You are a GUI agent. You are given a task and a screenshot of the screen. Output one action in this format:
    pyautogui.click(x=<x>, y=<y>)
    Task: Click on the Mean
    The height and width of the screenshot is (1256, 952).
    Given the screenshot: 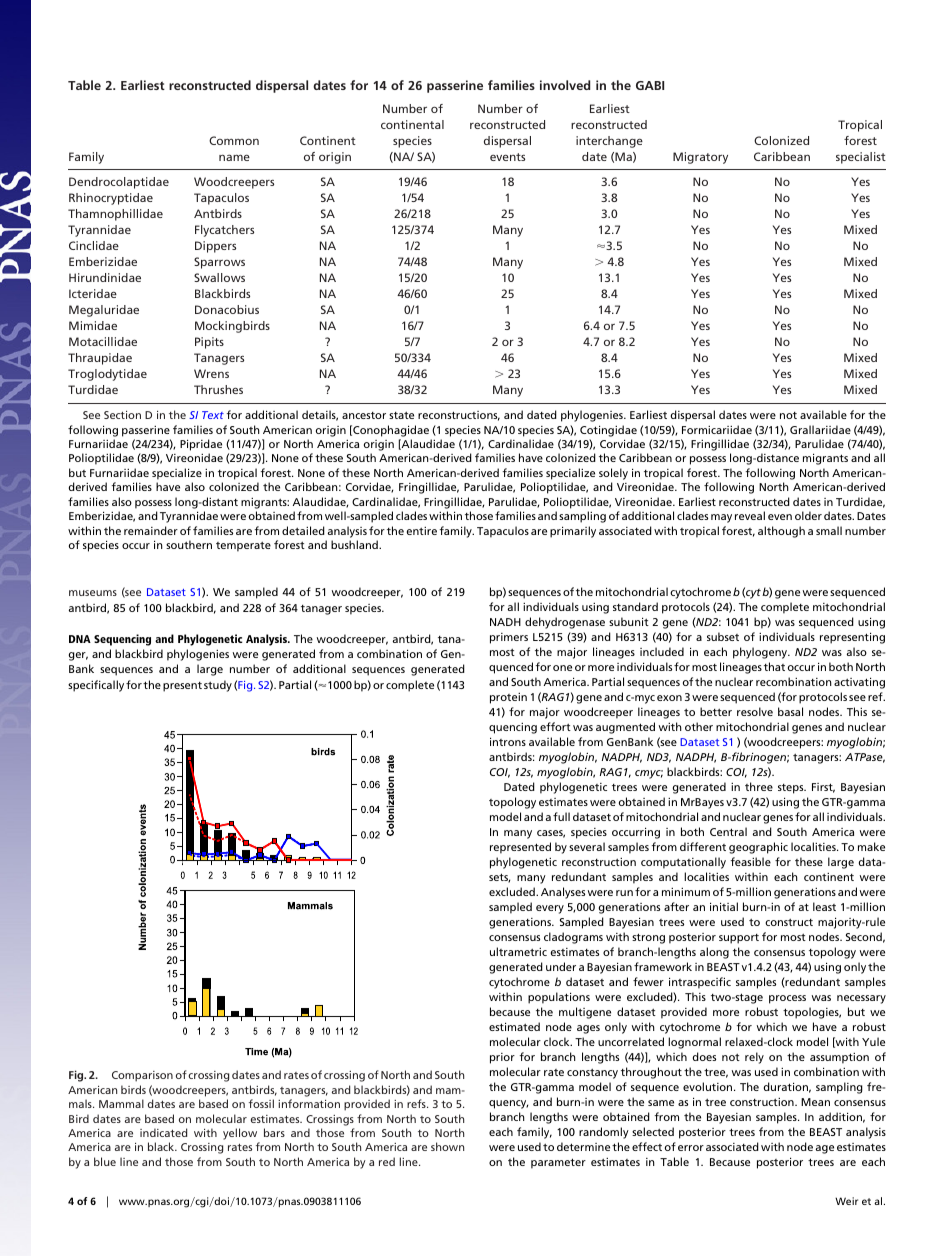 What is the action you would take?
    pyautogui.click(x=815, y=1102)
